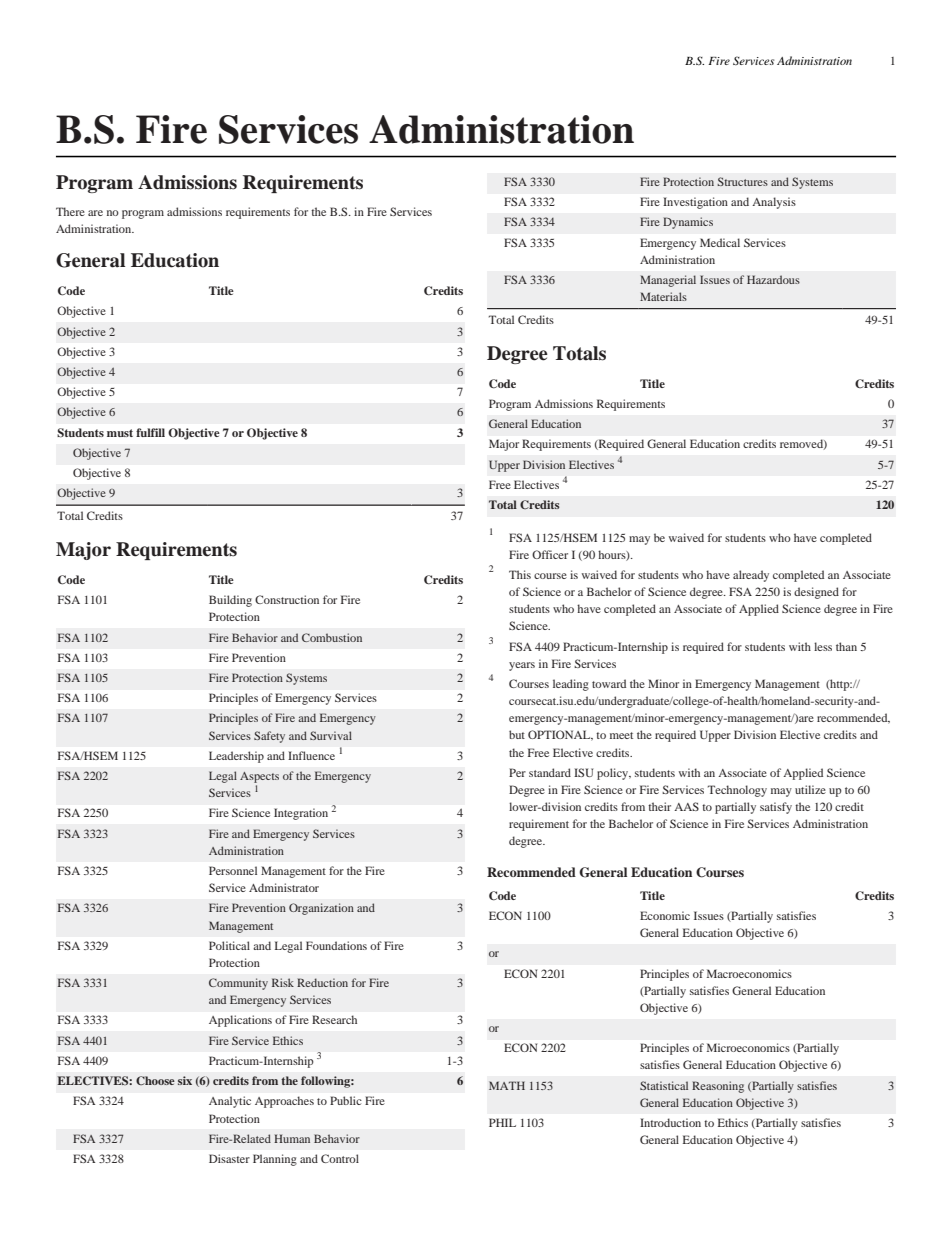 Image resolution: width=952 pixels, height=1233 pixels. I want to click on Dynamics, so click(688, 223).
